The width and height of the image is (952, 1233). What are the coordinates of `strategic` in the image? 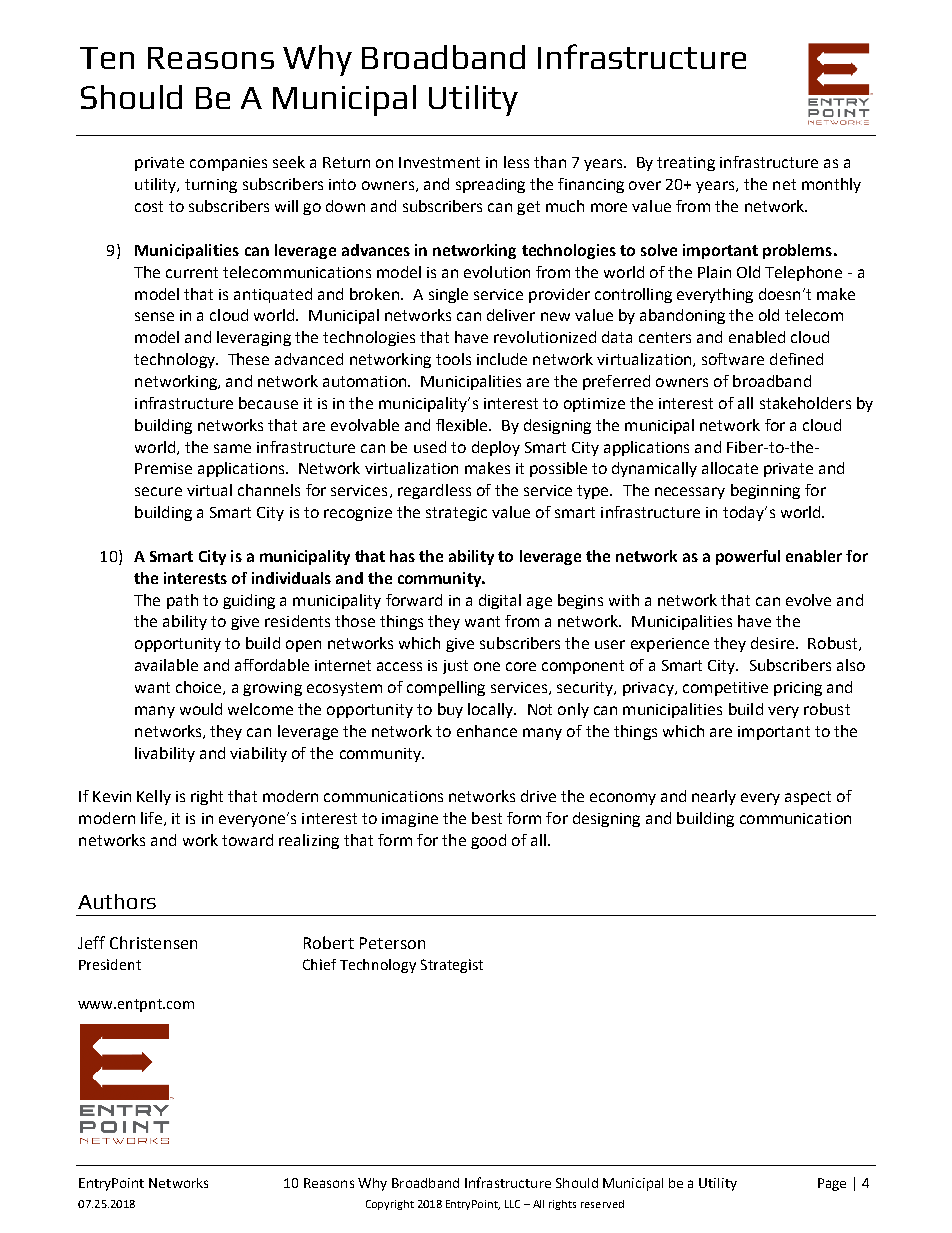 It's located at (456, 514).
